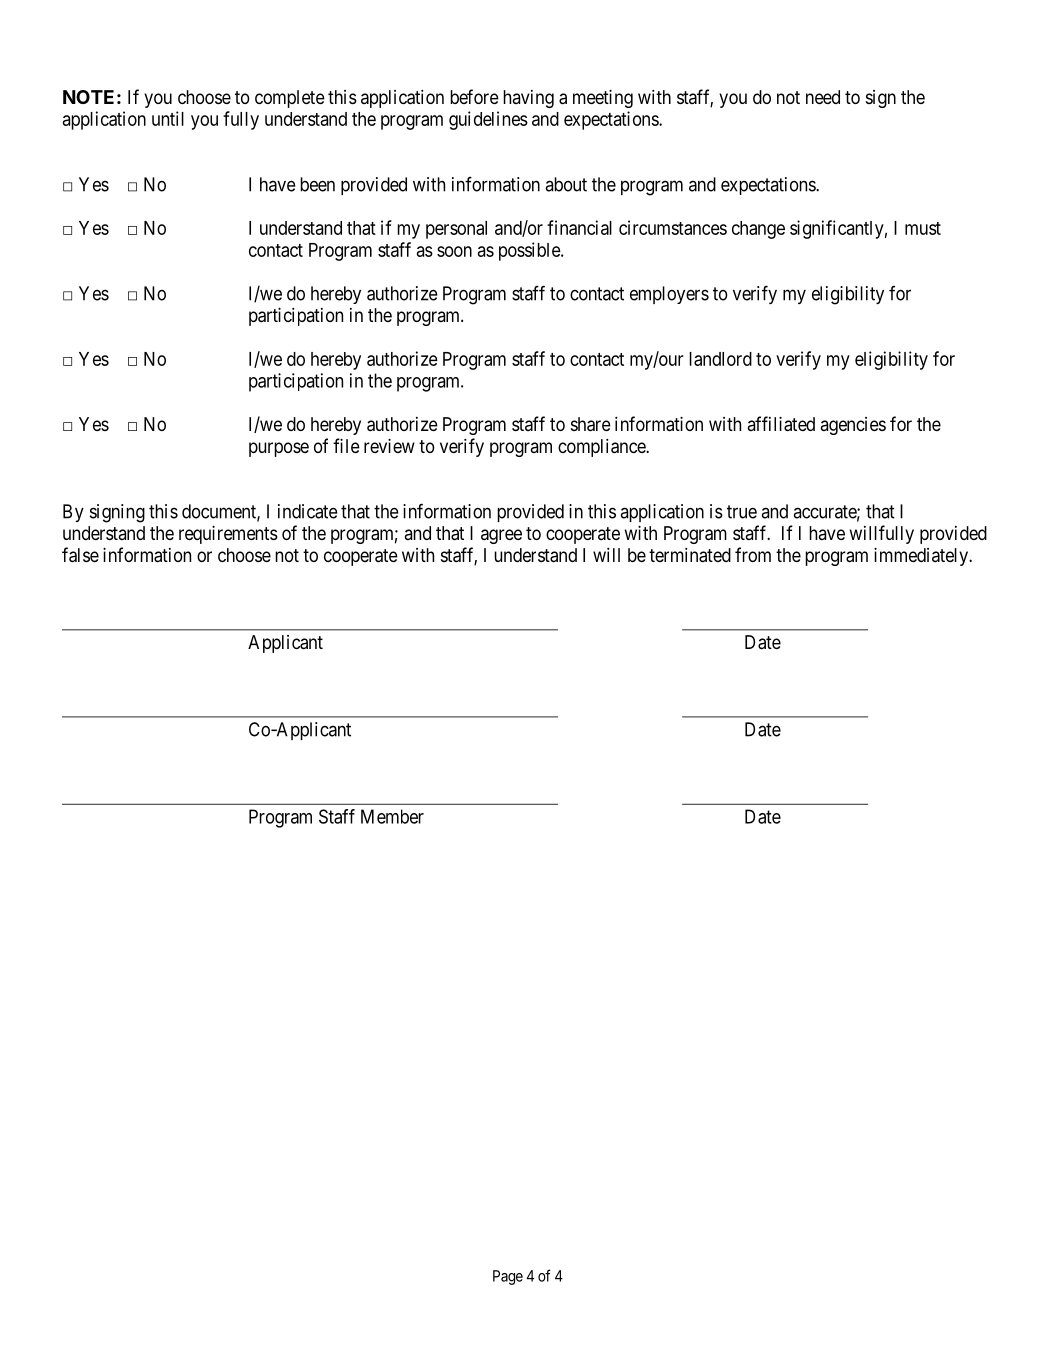 The image size is (1054, 1365). I want to click on Member, so click(392, 816).
